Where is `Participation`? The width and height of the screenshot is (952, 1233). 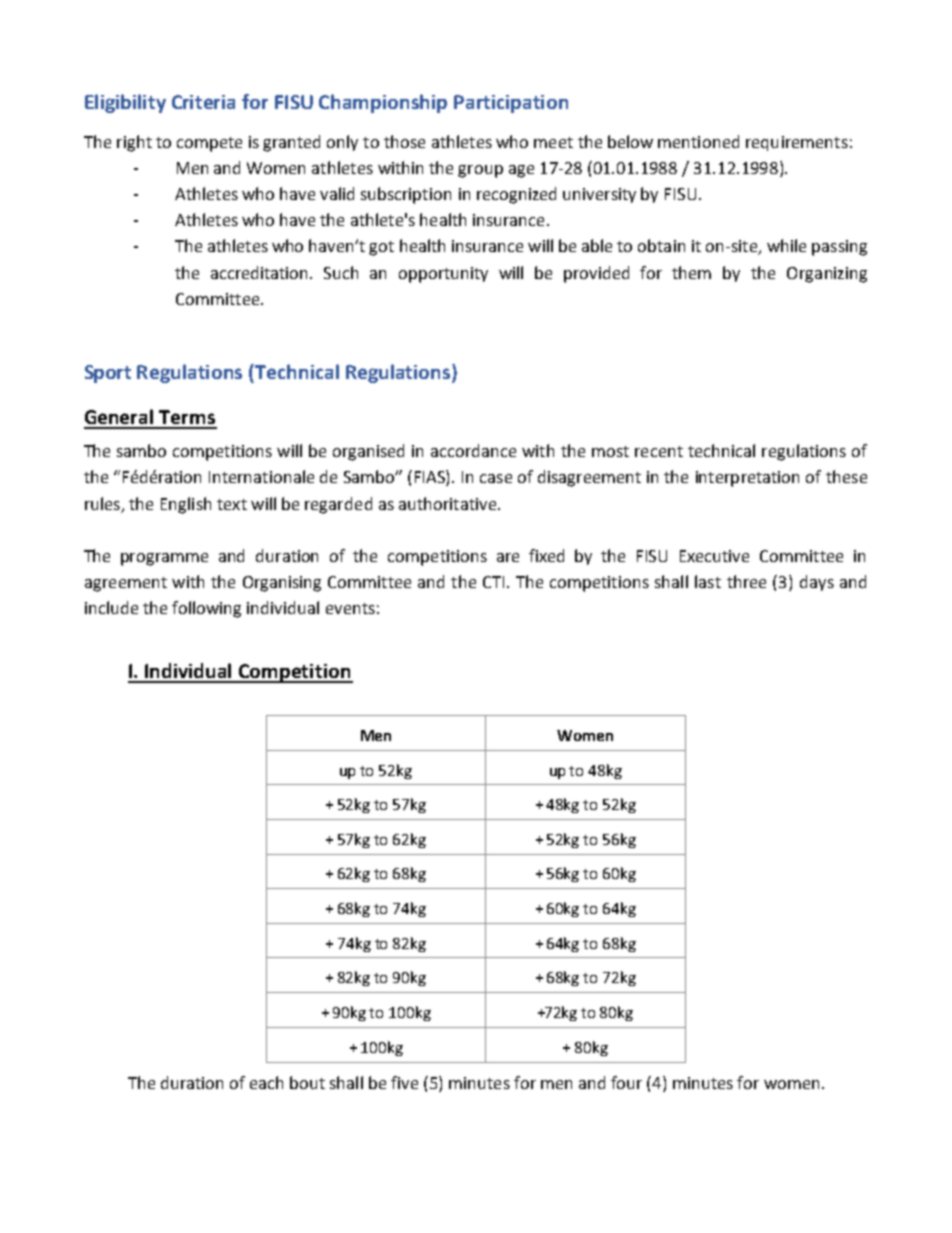
Participation is located at coordinates (511, 104).
